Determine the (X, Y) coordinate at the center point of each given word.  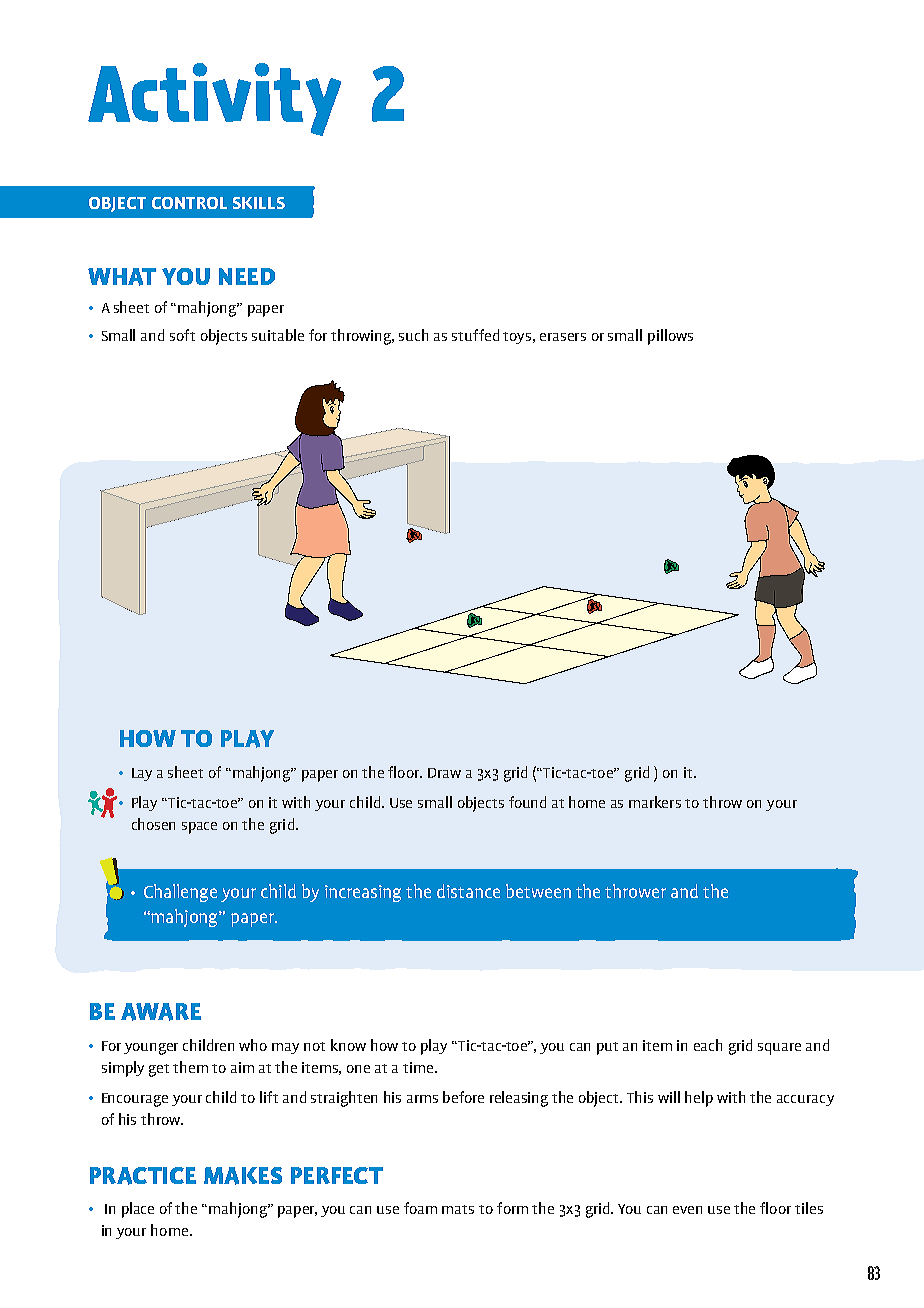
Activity (214, 99)
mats (458, 1209)
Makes (243, 1176)
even (687, 1210)
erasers (563, 337)
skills (259, 203)
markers (655, 802)
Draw (444, 773)
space (199, 828)
